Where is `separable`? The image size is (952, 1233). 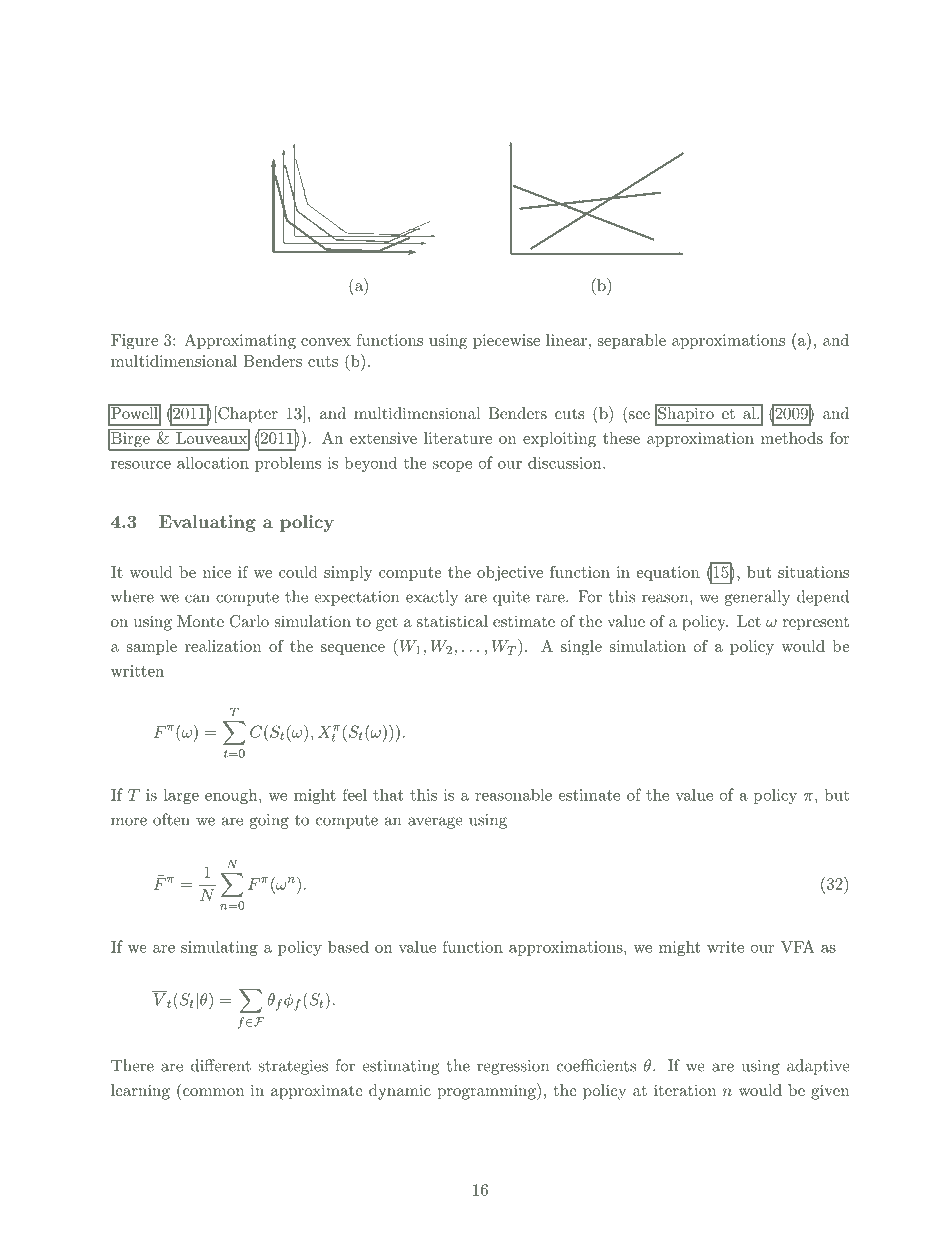
separable is located at coordinates (632, 341).
